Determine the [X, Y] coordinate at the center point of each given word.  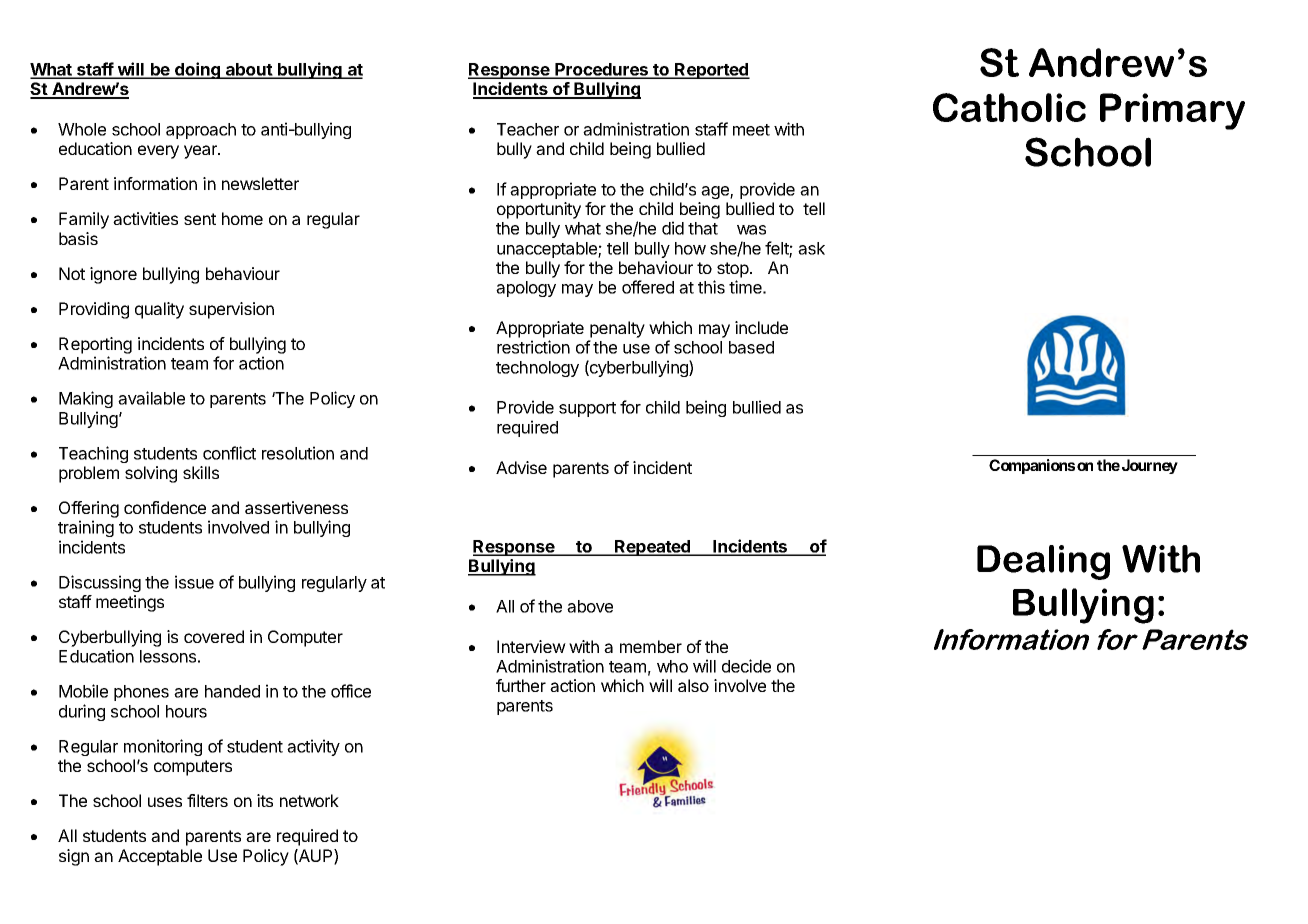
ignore [113, 275]
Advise [521, 467]
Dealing [1043, 562]
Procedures [601, 70]
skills [201, 472]
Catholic [1009, 107]
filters [207, 800]
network [309, 800]
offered [648, 287]
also [693, 685]
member [651, 646]
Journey [1150, 466]
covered [214, 636]
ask [811, 248]
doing [198, 70]
